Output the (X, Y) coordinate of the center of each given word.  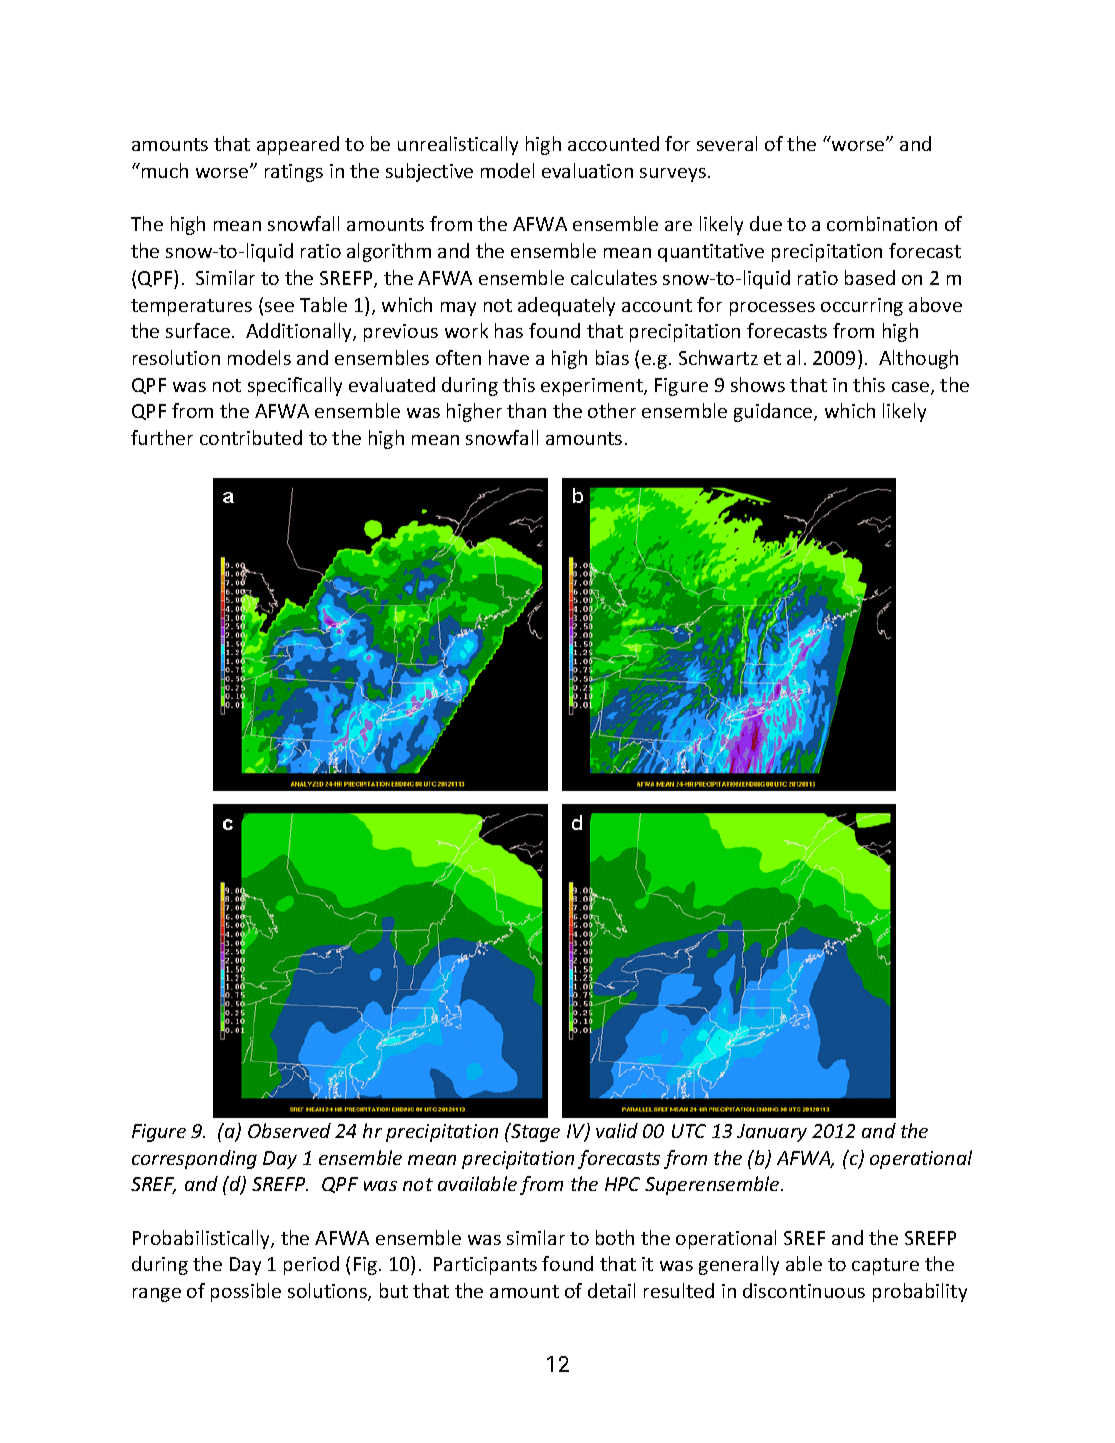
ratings (294, 173)
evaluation (587, 170)
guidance (774, 412)
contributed (251, 437)
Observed (289, 1130)
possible (246, 1292)
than (526, 410)
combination (882, 223)
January (772, 1133)
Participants (485, 1266)
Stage (534, 1132)
